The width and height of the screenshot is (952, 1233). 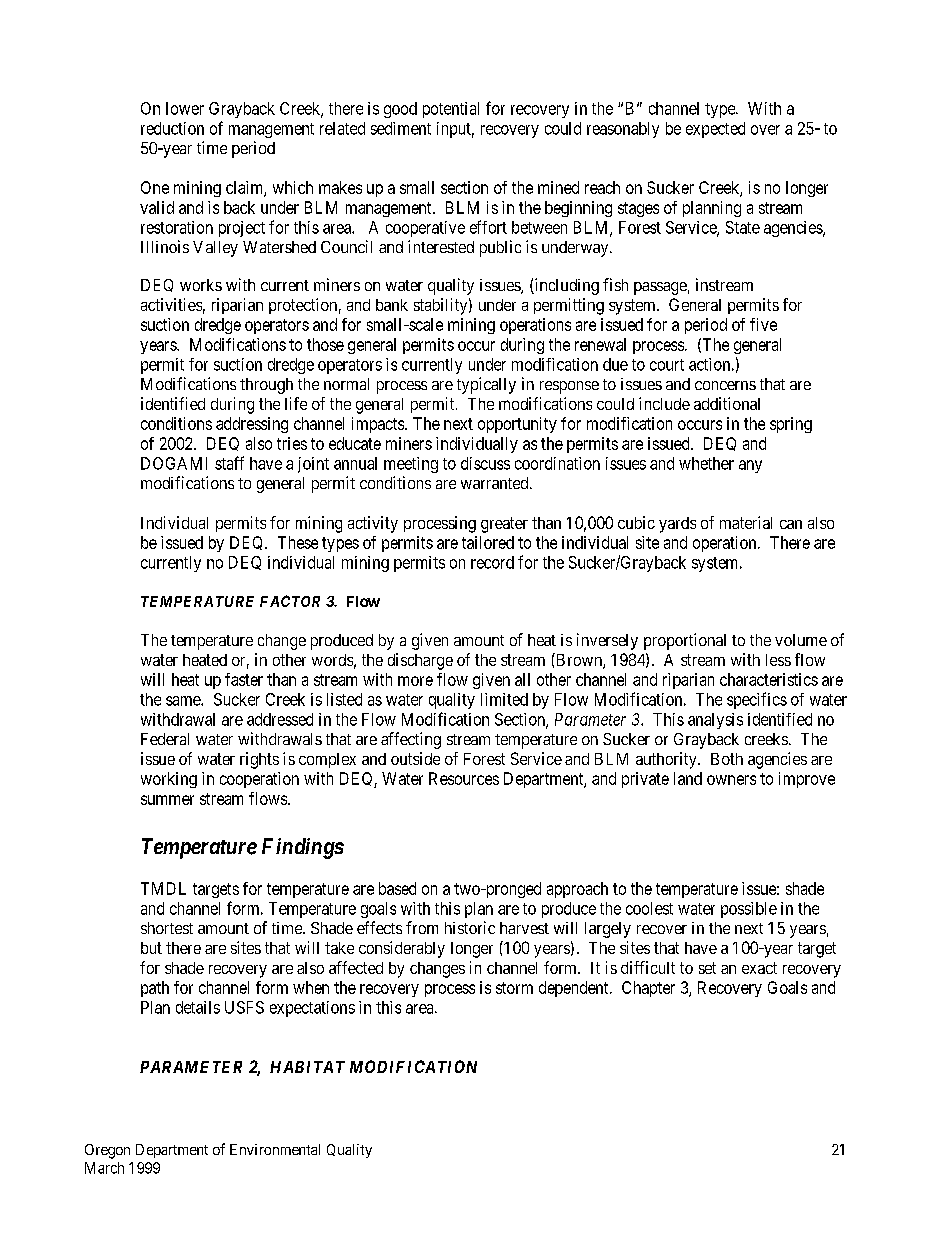 I want to click on historic, so click(x=470, y=927).
